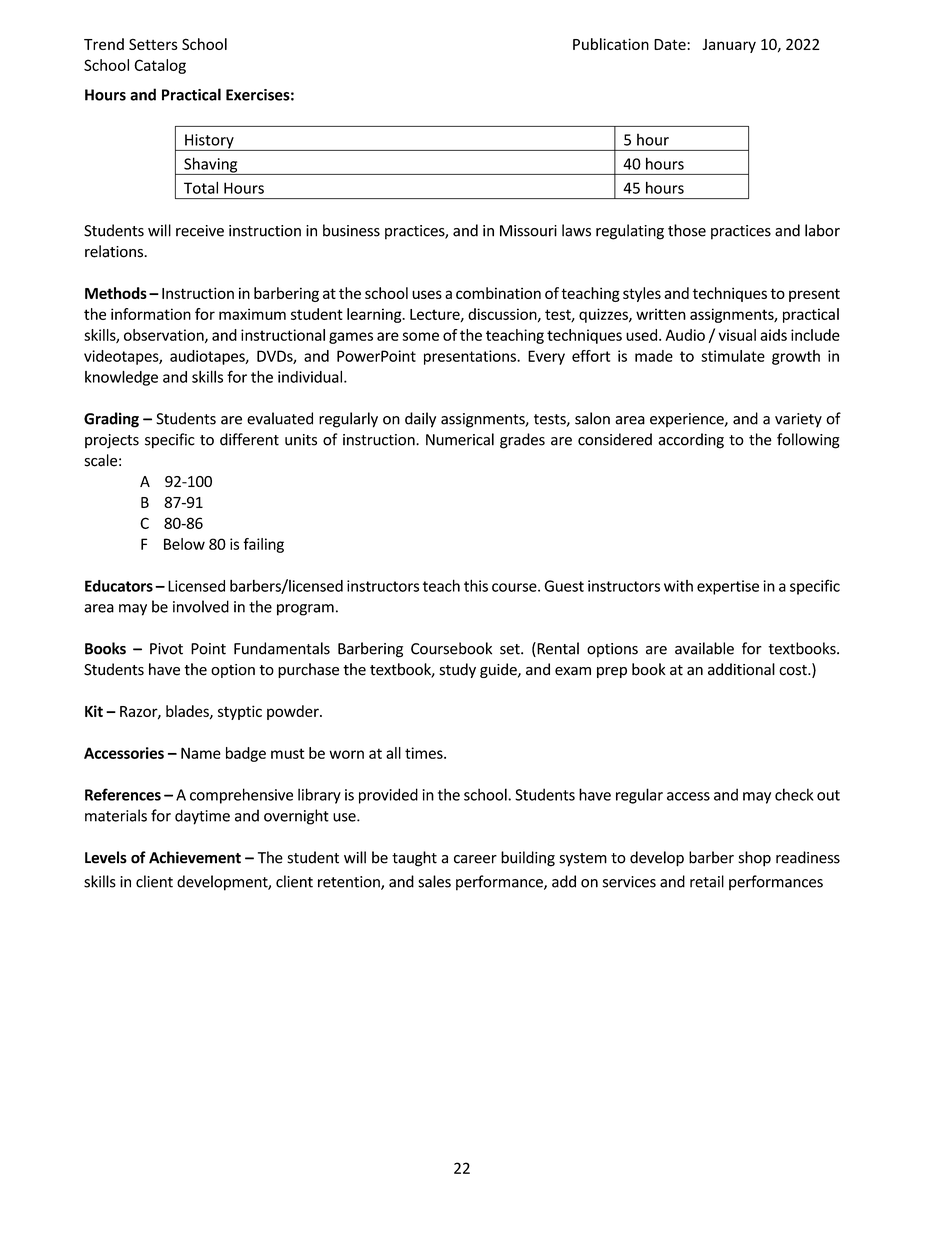 This image has width=952, height=1233. What do you see at coordinates (729, 46) in the image?
I see `January` at bounding box center [729, 46].
